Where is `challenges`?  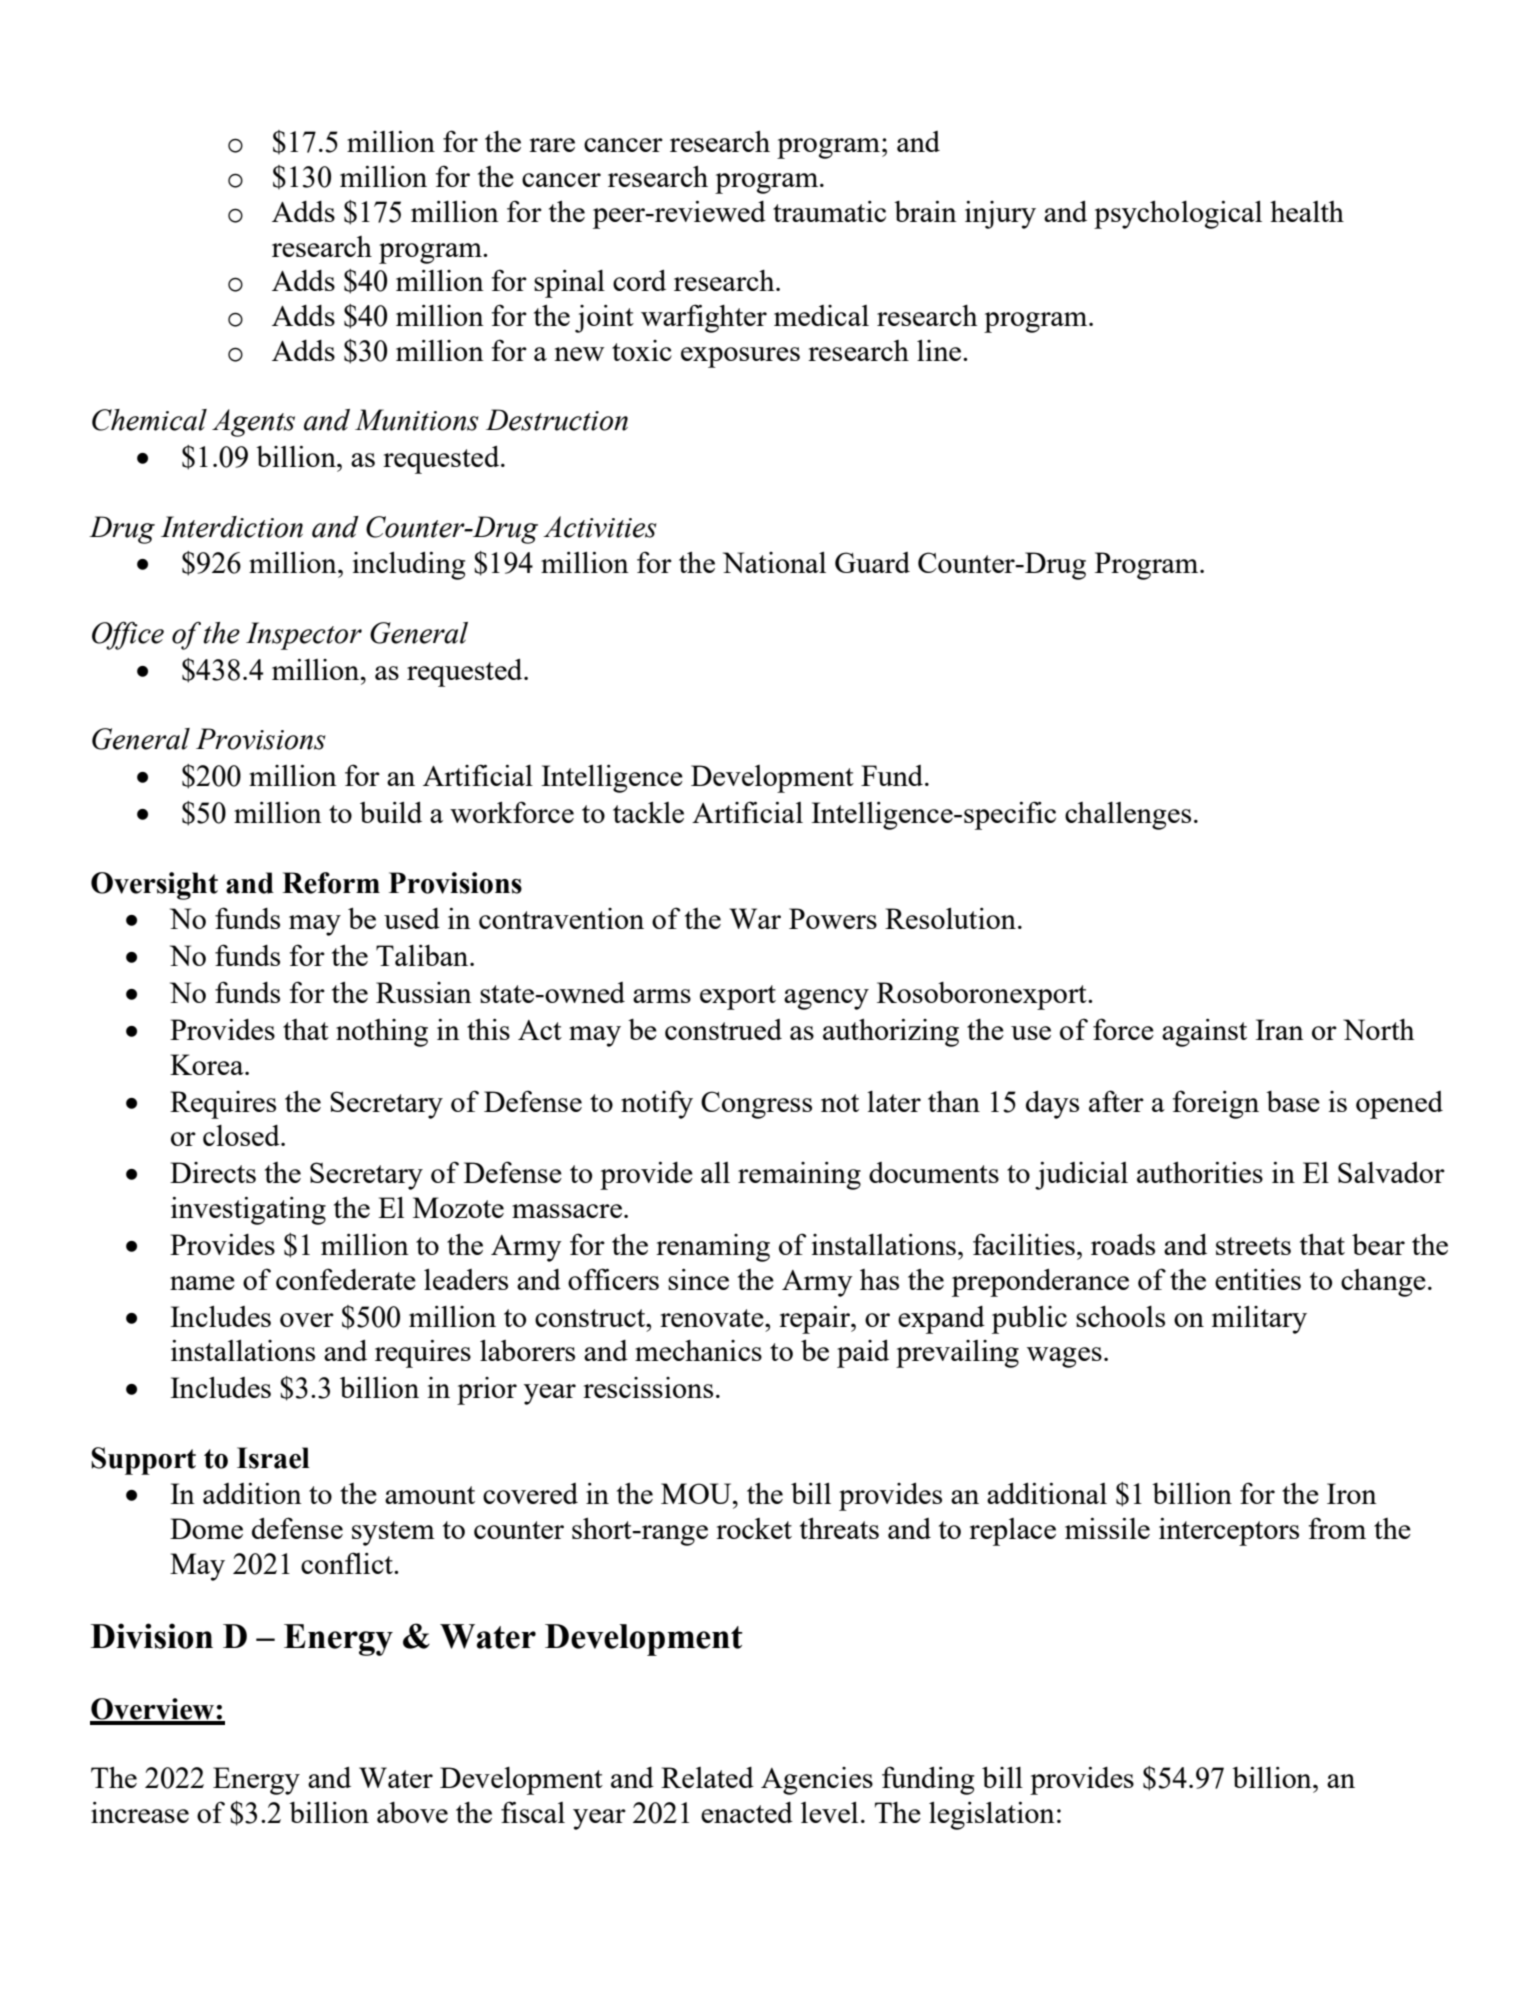
challenges is located at coordinates (1128, 816).
